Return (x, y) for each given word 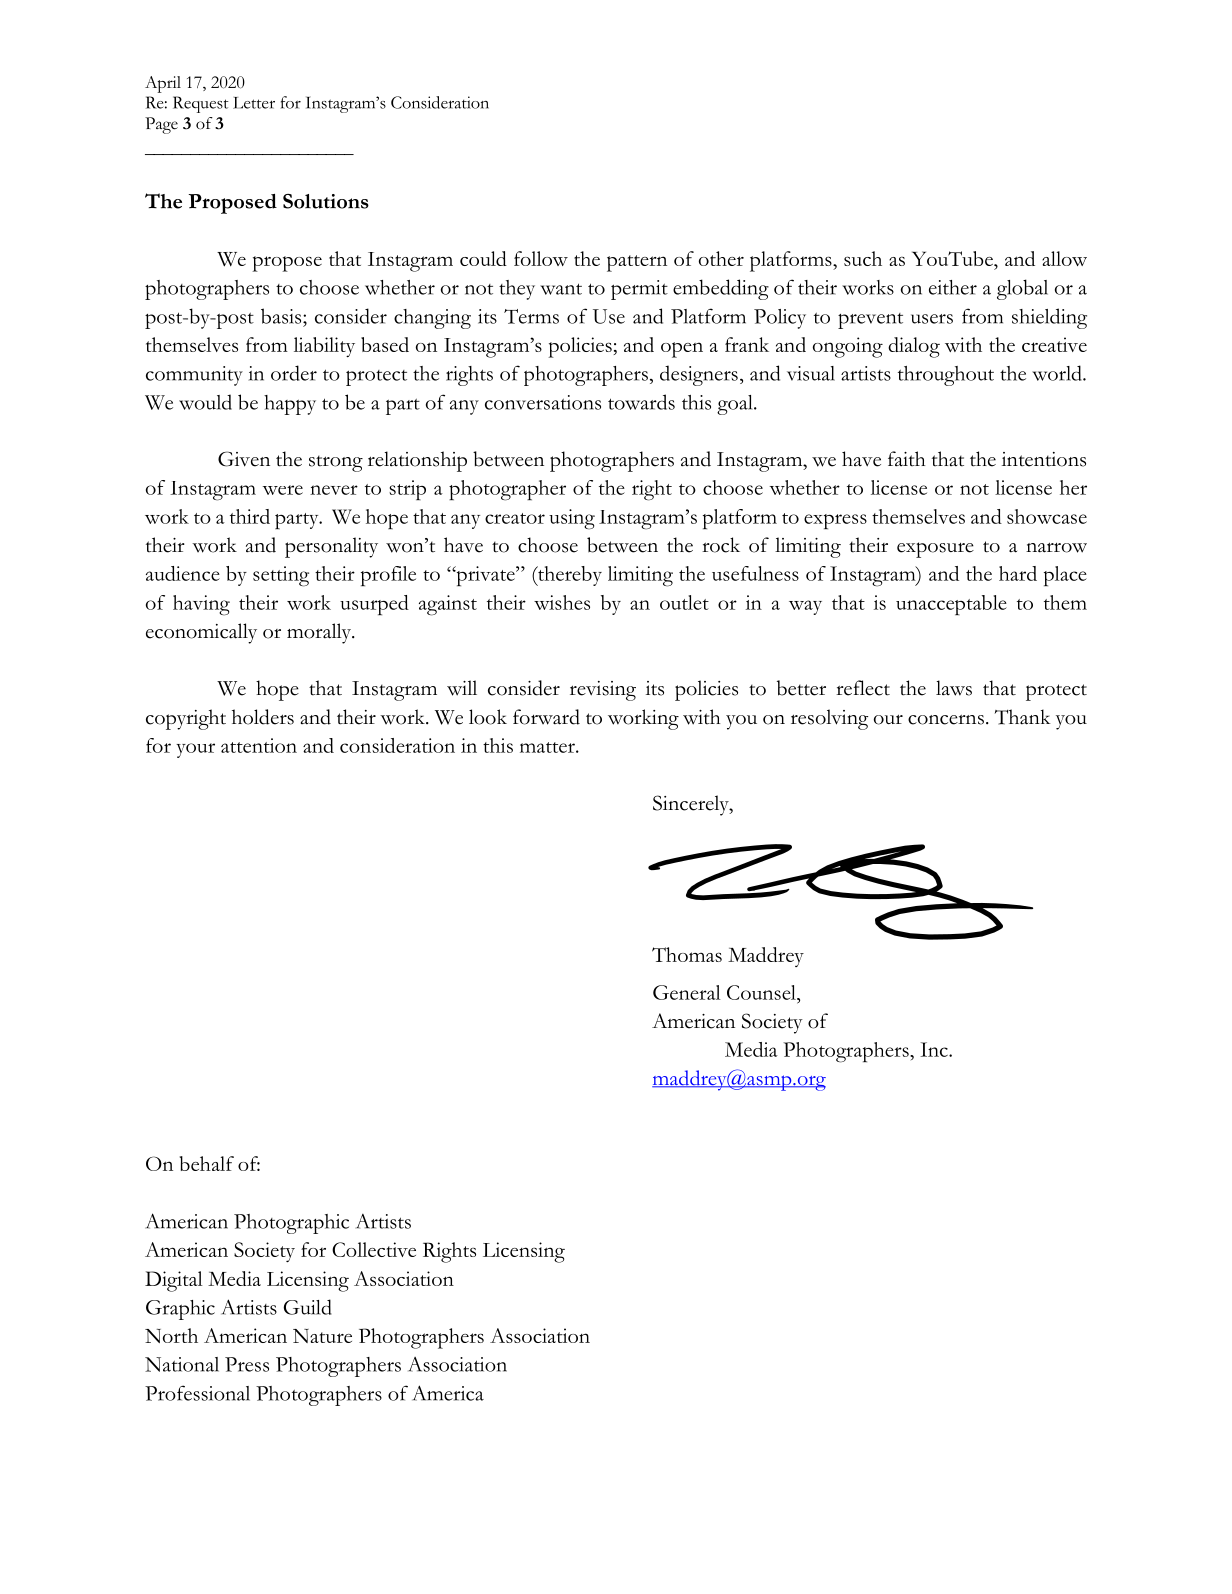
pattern (637, 263)
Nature (322, 1336)
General (687, 992)
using (572, 519)
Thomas (687, 954)
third (250, 516)
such (863, 258)
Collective (374, 1249)
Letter (254, 103)
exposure (935, 550)
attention (259, 745)
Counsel (762, 992)
